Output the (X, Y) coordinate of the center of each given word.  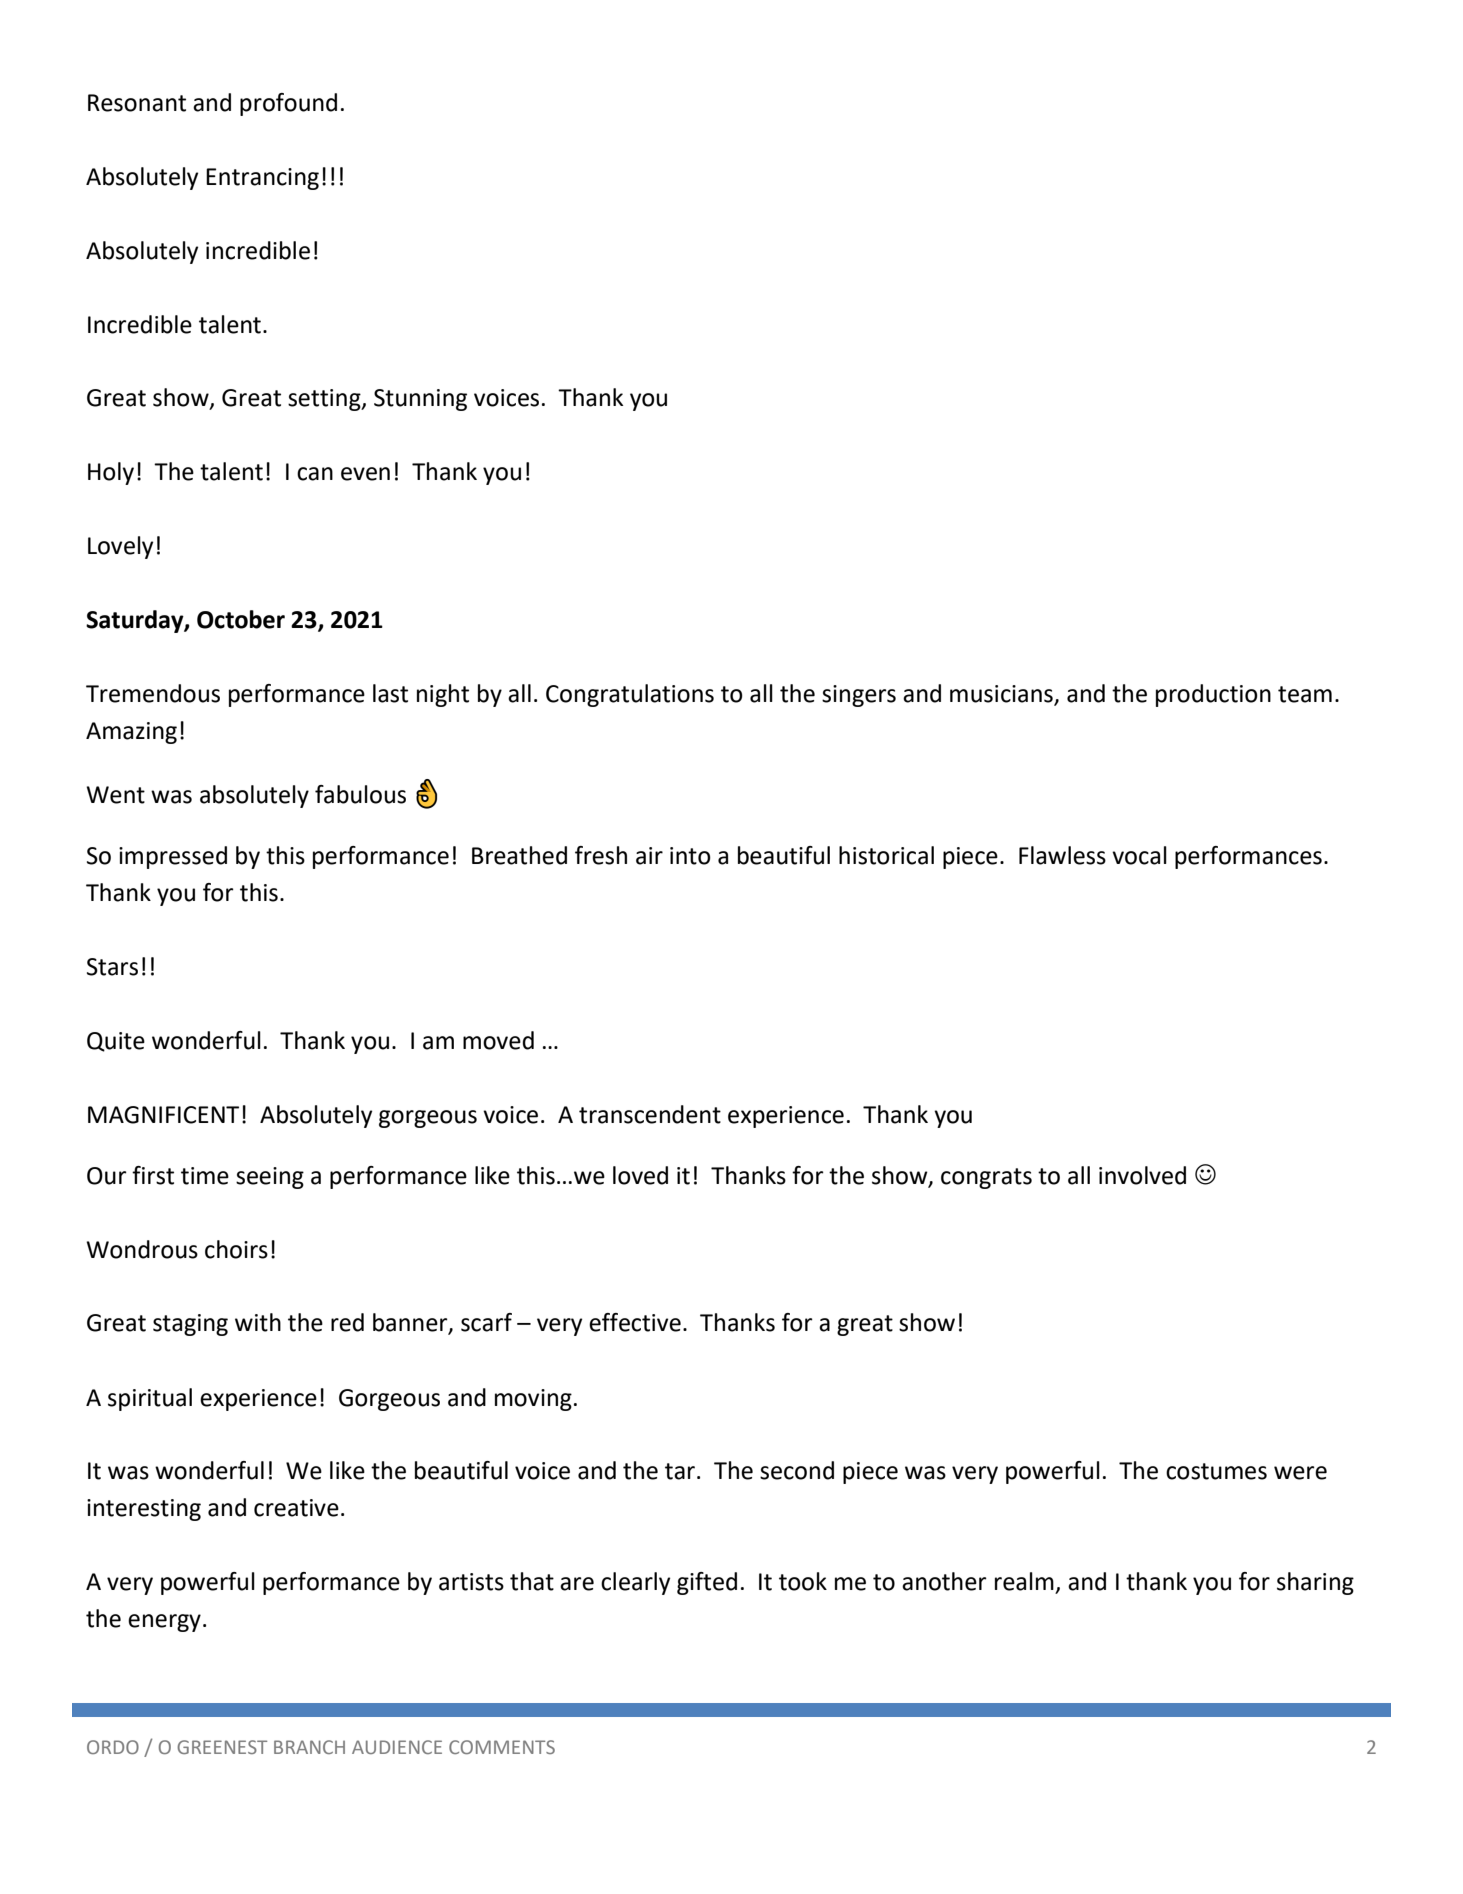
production (1213, 695)
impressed (173, 857)
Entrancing (262, 179)
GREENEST (222, 1747)
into (690, 856)
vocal (1139, 855)
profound (288, 104)
